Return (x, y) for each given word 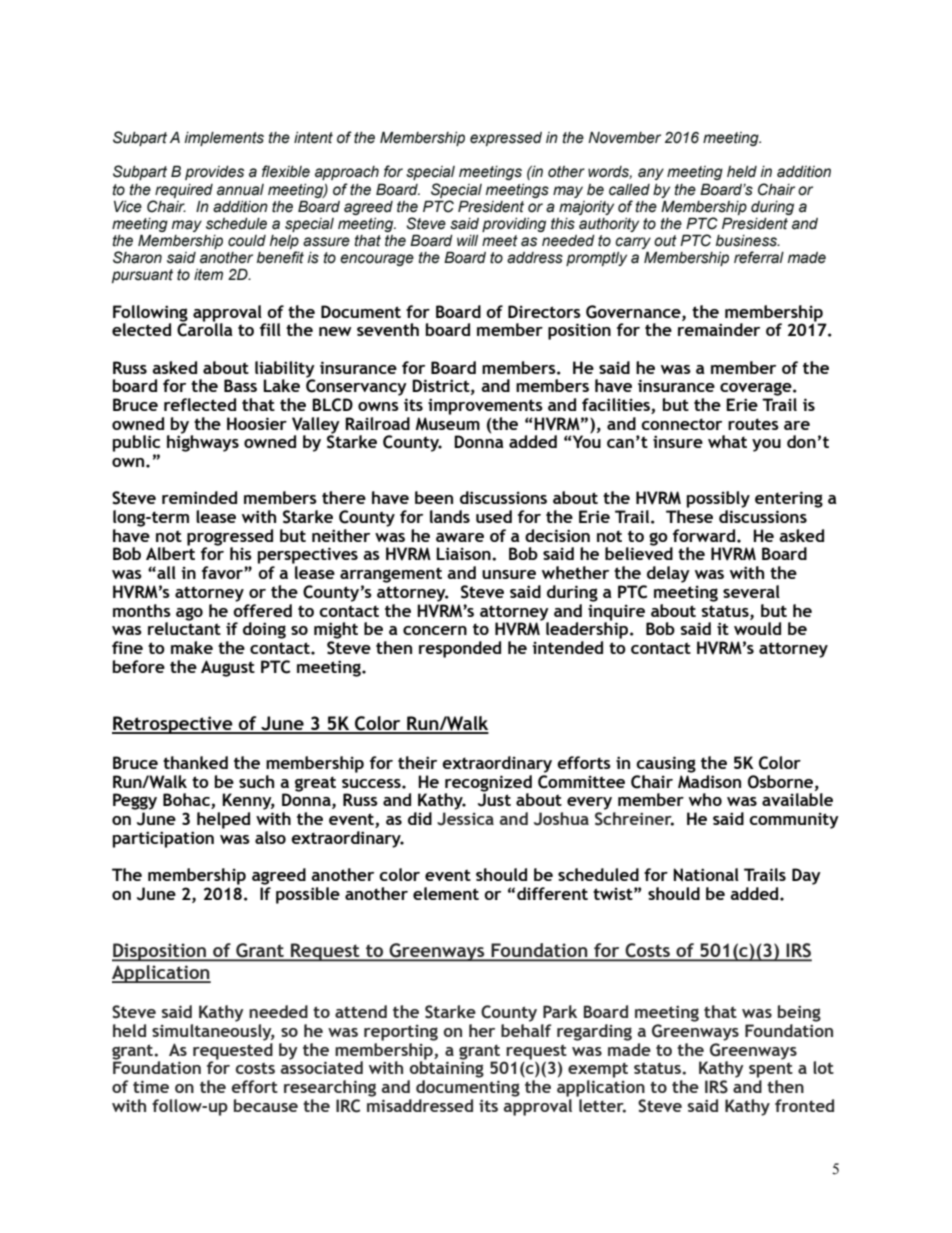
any (651, 174)
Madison (709, 780)
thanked (195, 762)
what (727, 441)
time (151, 1086)
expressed (506, 139)
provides (214, 173)
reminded (199, 497)
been (434, 497)
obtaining (447, 1068)
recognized (488, 784)
